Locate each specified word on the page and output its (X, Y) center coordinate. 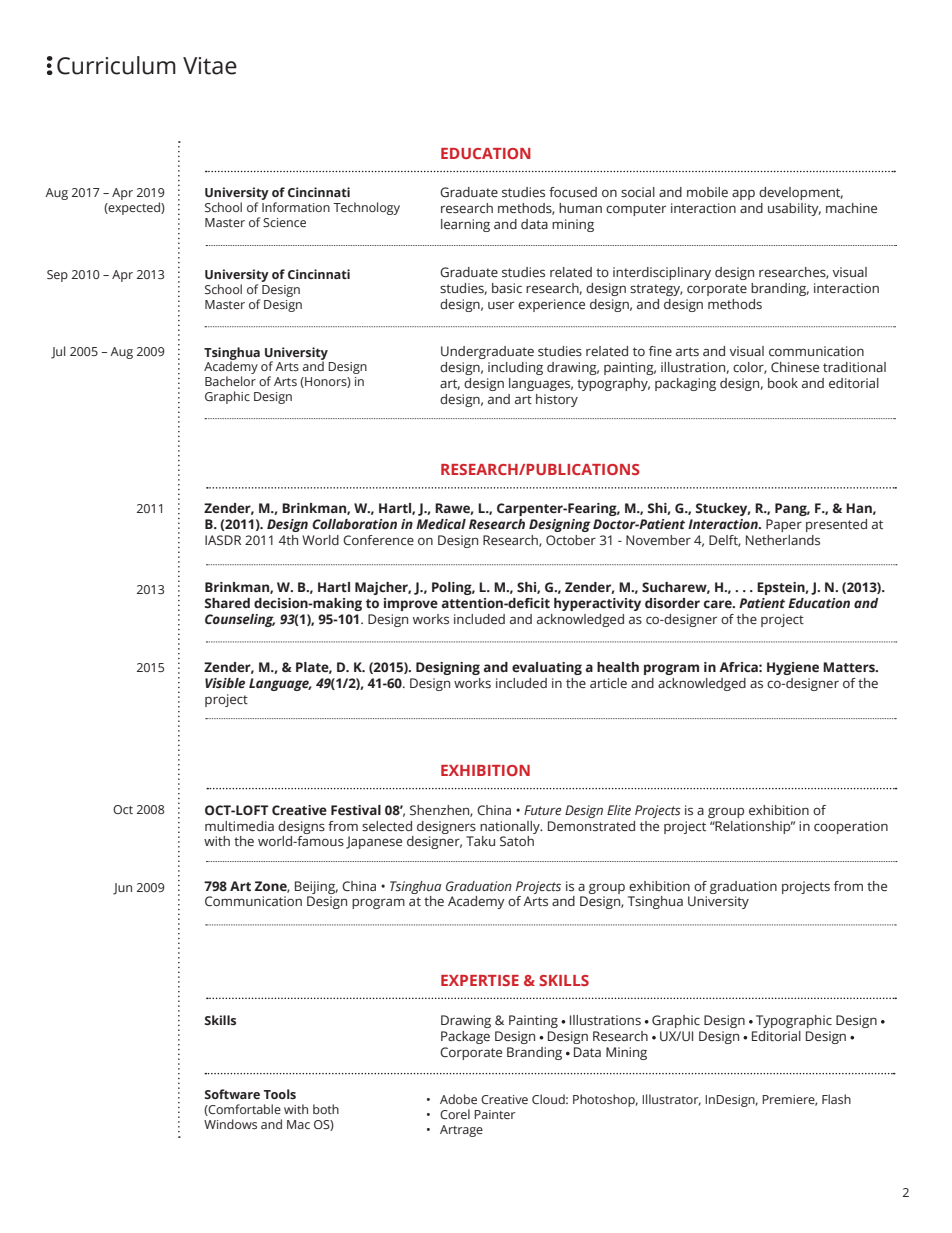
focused (573, 192)
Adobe (458, 1099)
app (743, 195)
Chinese (795, 367)
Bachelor (230, 381)
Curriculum (116, 65)
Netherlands (783, 540)
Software (232, 1094)
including (515, 368)
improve (411, 604)
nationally (511, 827)
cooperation (851, 827)
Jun (122, 889)
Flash (836, 1099)
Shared (227, 603)
